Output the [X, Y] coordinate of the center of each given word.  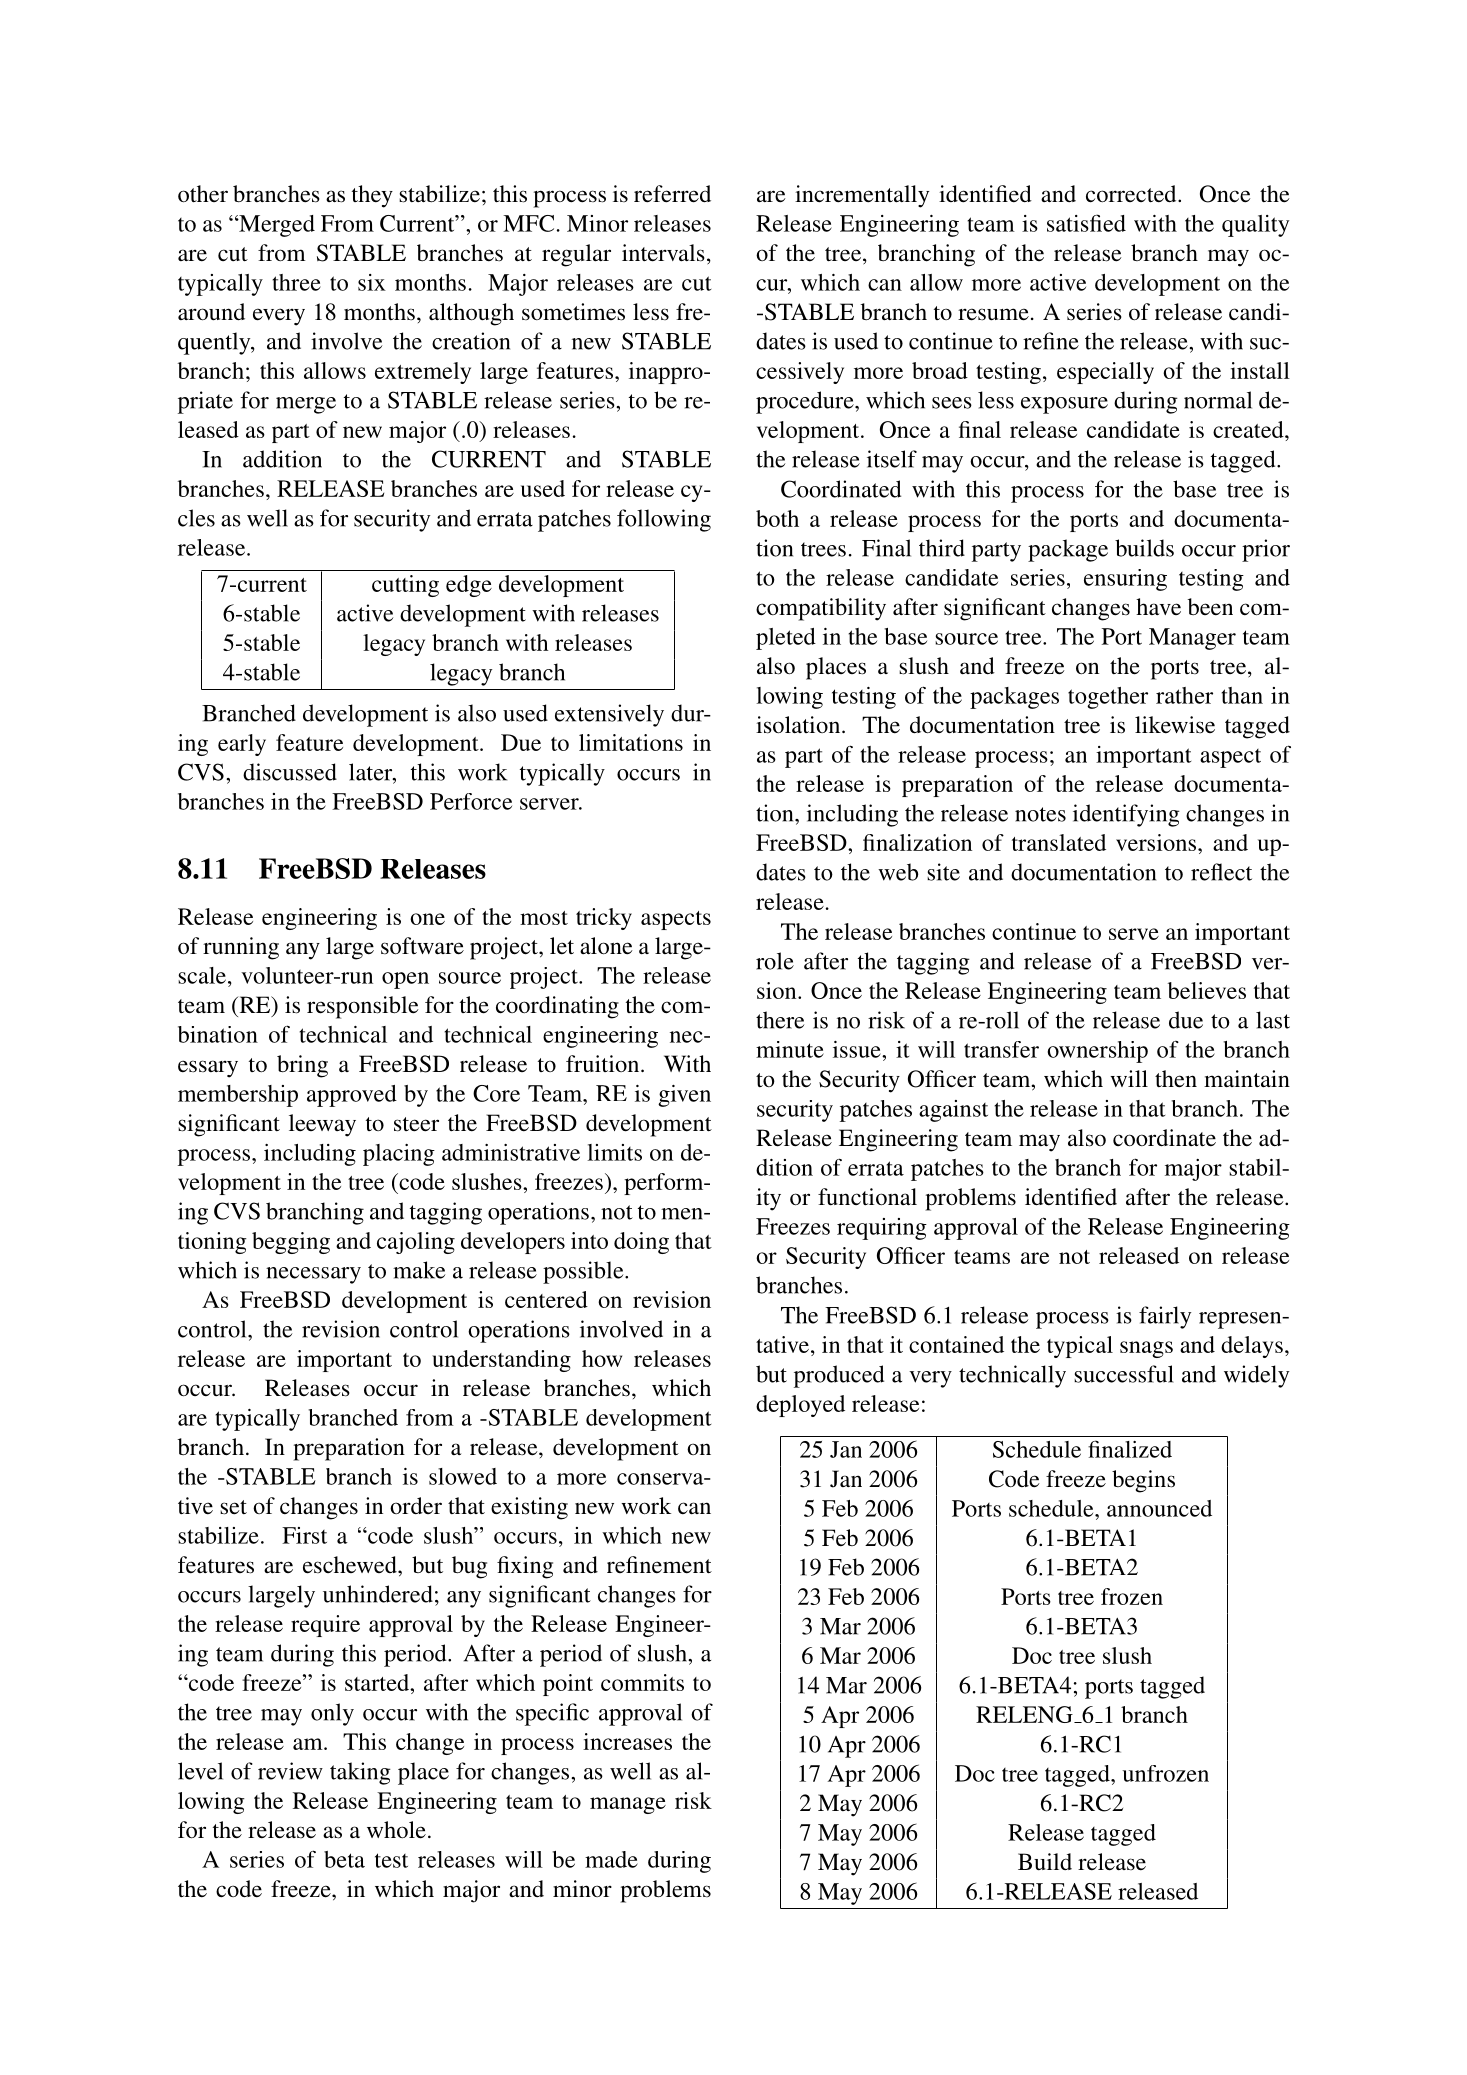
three [296, 282]
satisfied [1086, 223]
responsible [363, 1007]
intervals [663, 253]
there [780, 1020]
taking [360, 1773]
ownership [1097, 1052]
